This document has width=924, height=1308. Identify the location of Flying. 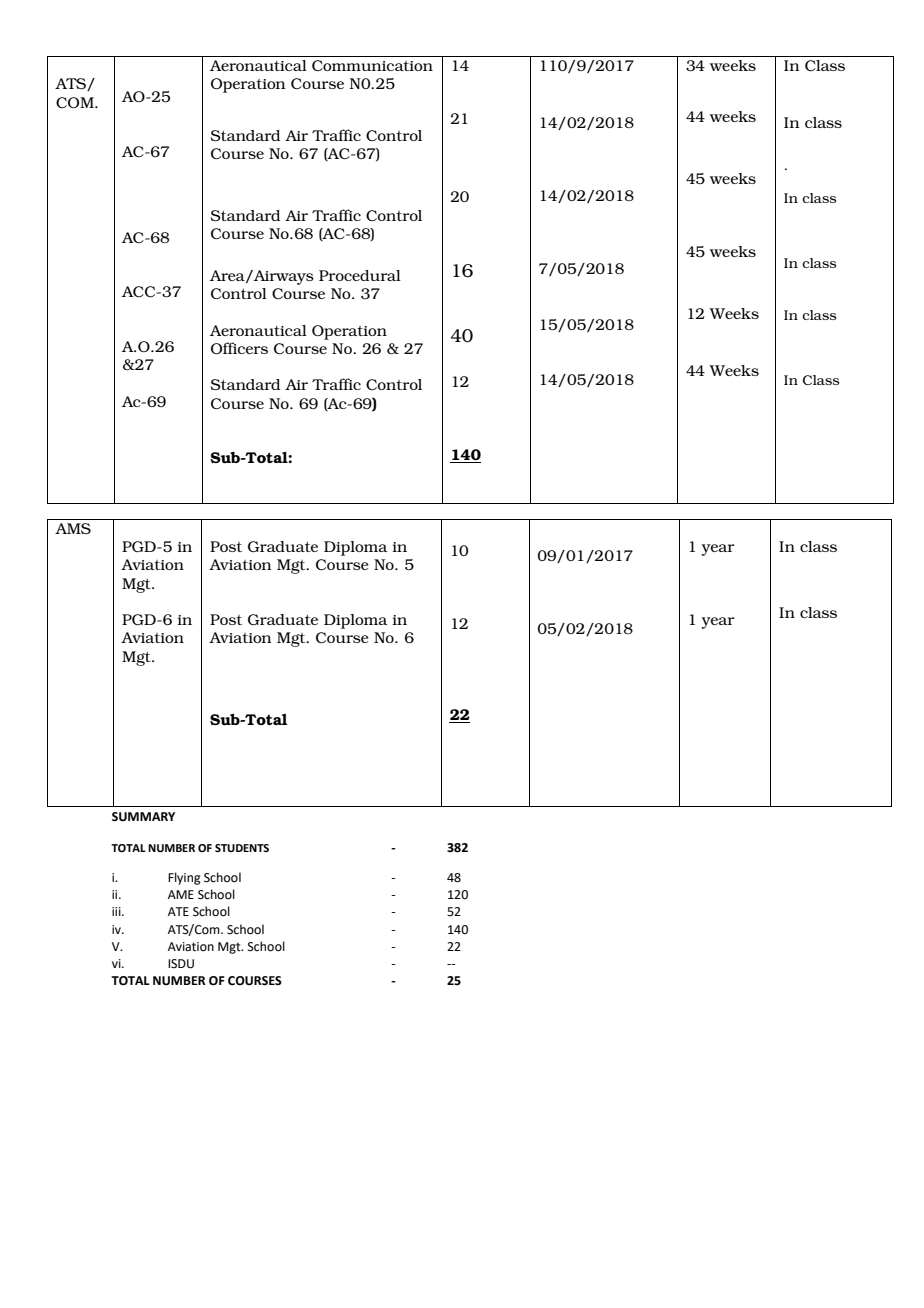
(184, 878).
